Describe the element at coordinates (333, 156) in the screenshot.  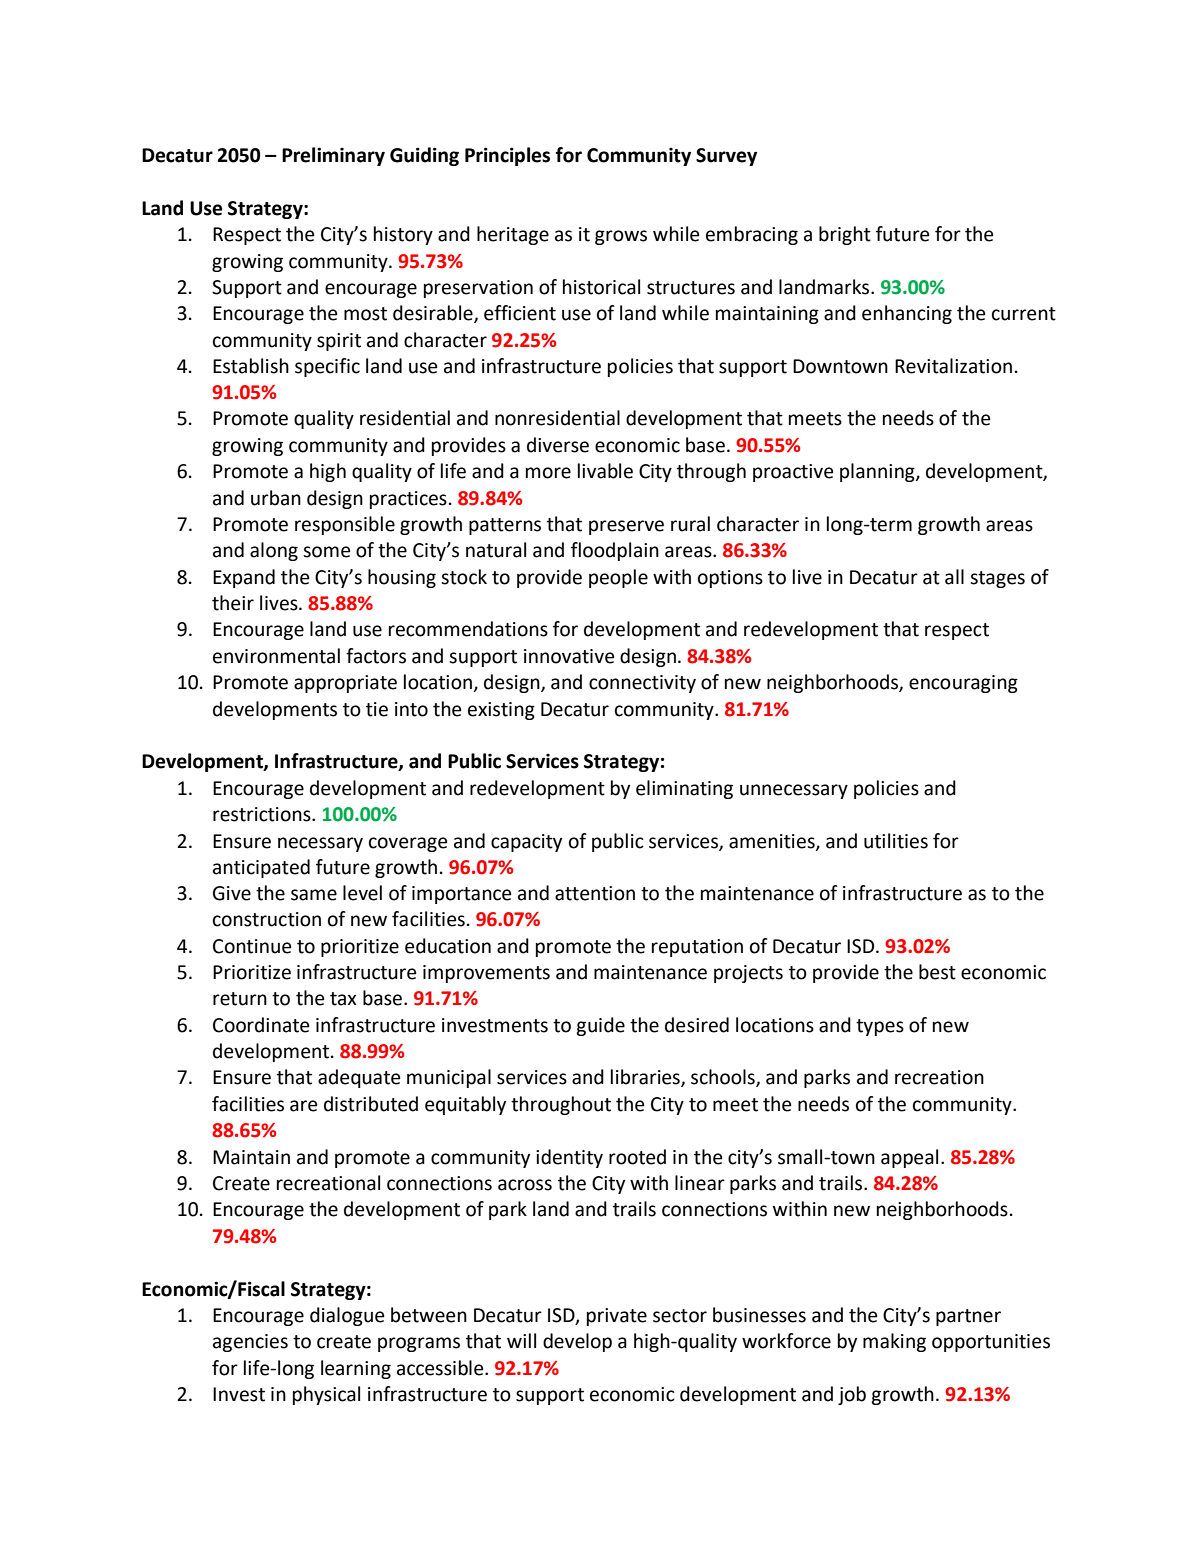
I see `Preliminary` at that location.
